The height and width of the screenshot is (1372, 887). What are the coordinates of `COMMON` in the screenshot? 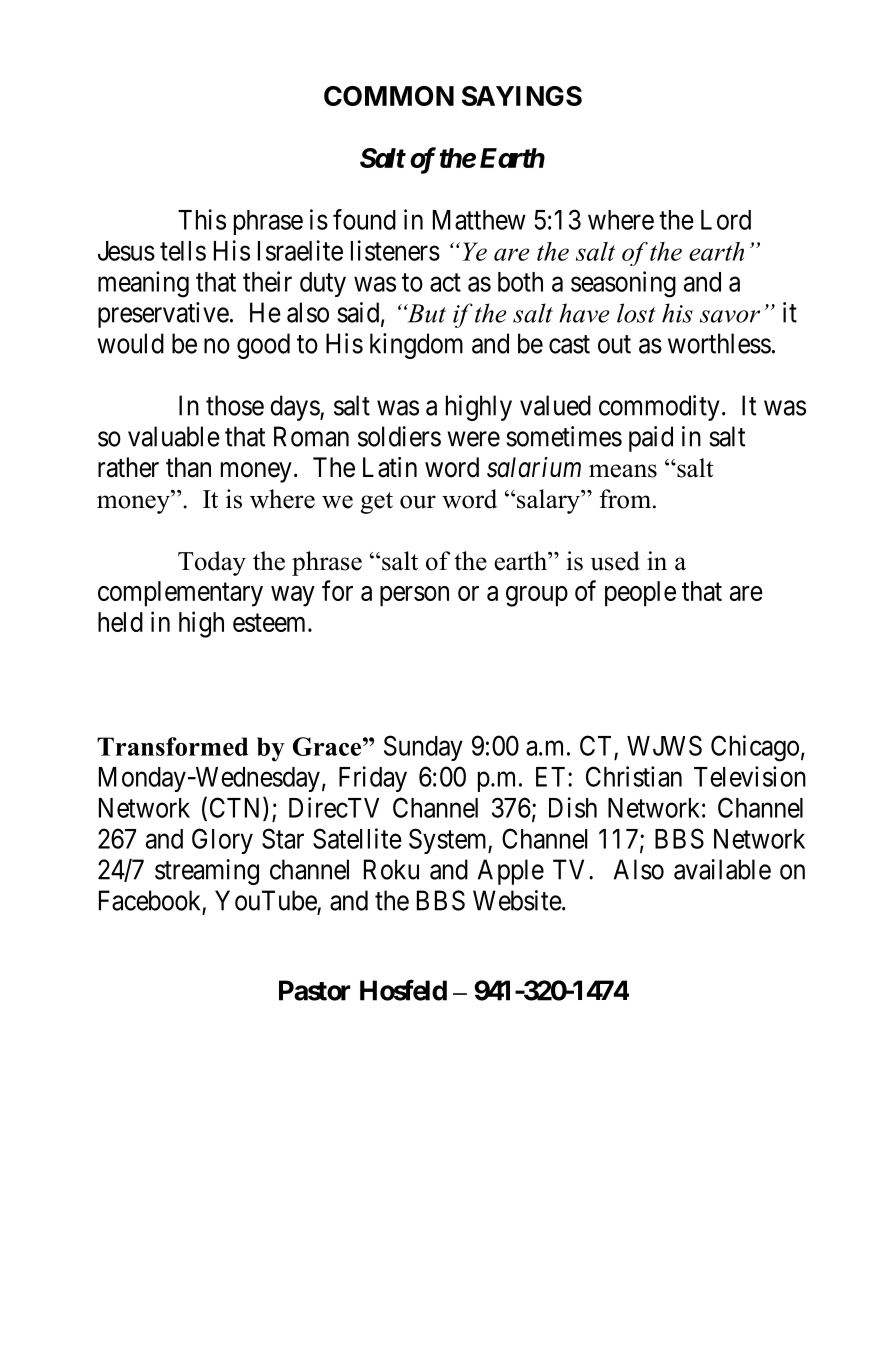 It's located at (389, 96).
